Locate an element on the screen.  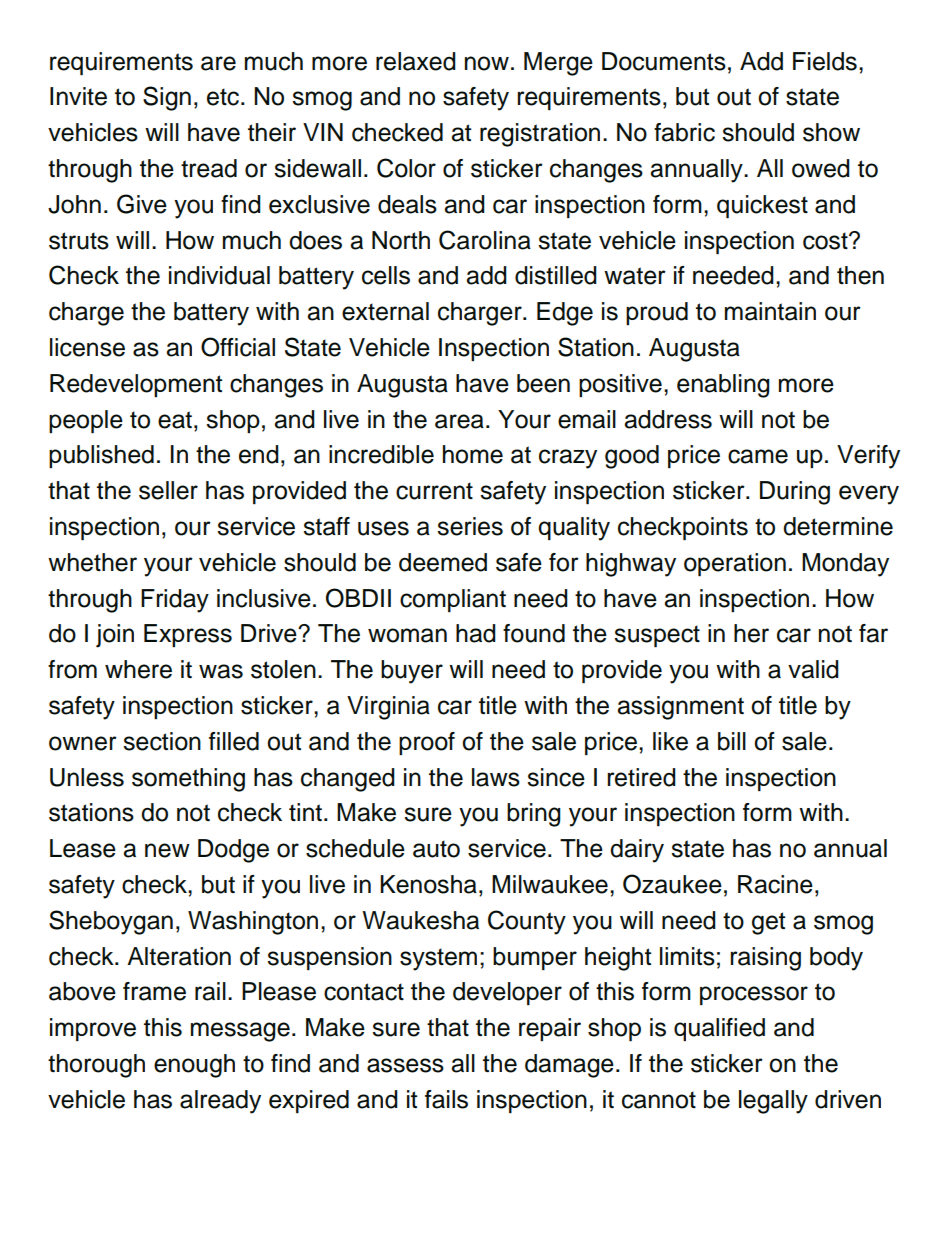
valid is located at coordinates (813, 669).
